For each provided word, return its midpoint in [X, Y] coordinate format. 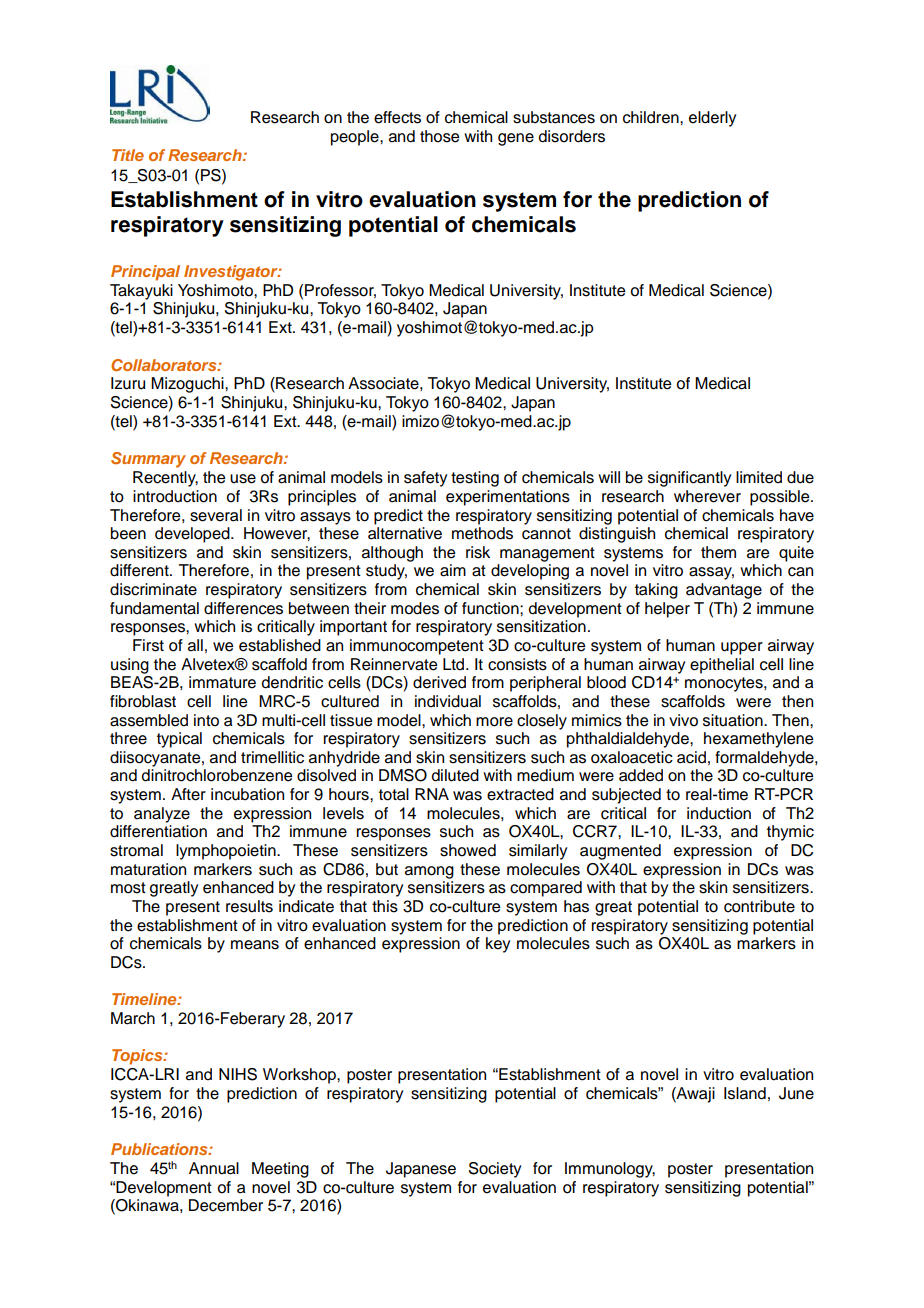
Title [128, 155]
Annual [214, 1168]
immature [222, 682]
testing [475, 479]
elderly [712, 119]
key [498, 945]
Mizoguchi [188, 385]
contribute [759, 906]
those [439, 136]
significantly [689, 479]
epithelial [722, 666]
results [249, 906]
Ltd [455, 664]
